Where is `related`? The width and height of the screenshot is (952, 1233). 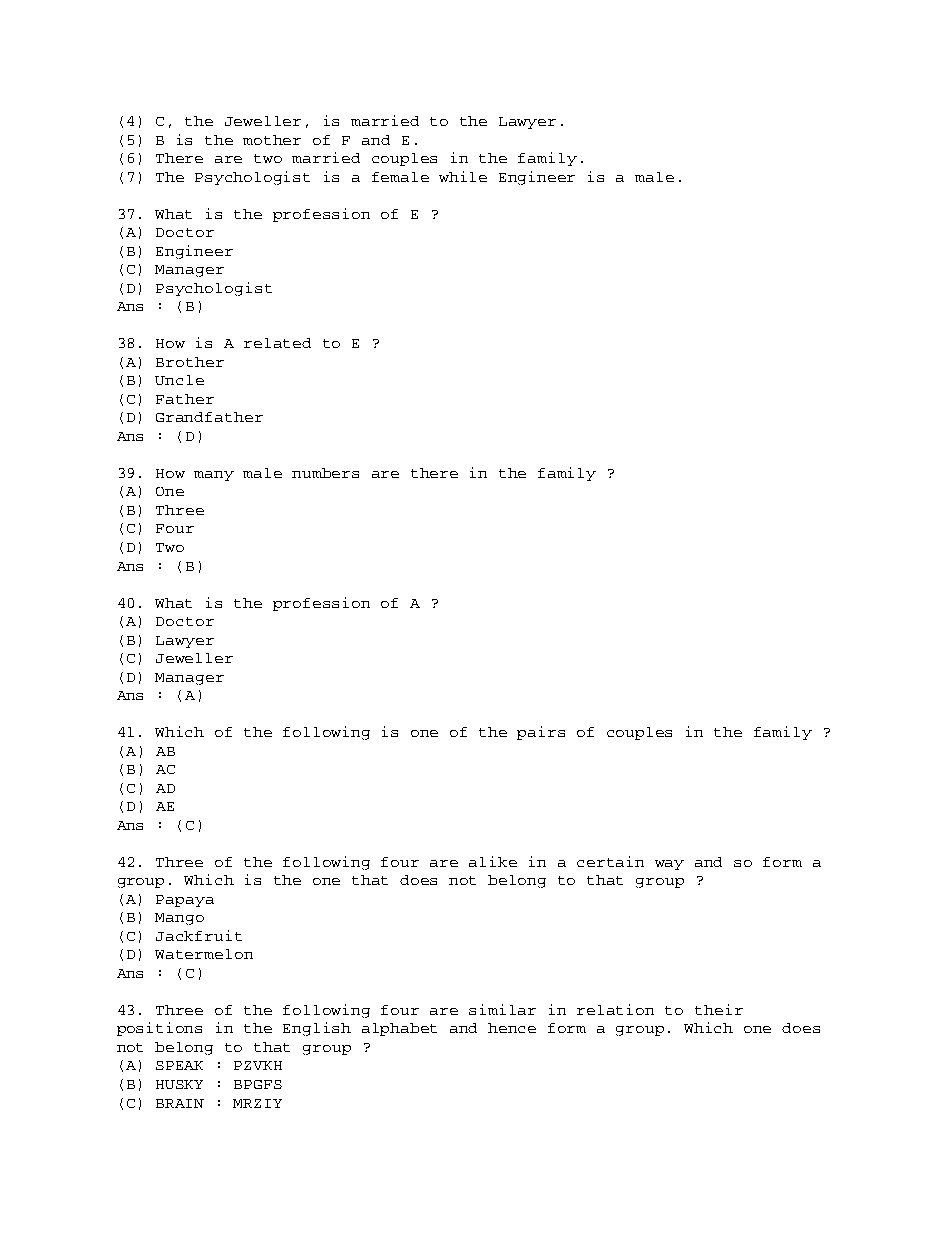 related is located at coordinates (277, 343).
